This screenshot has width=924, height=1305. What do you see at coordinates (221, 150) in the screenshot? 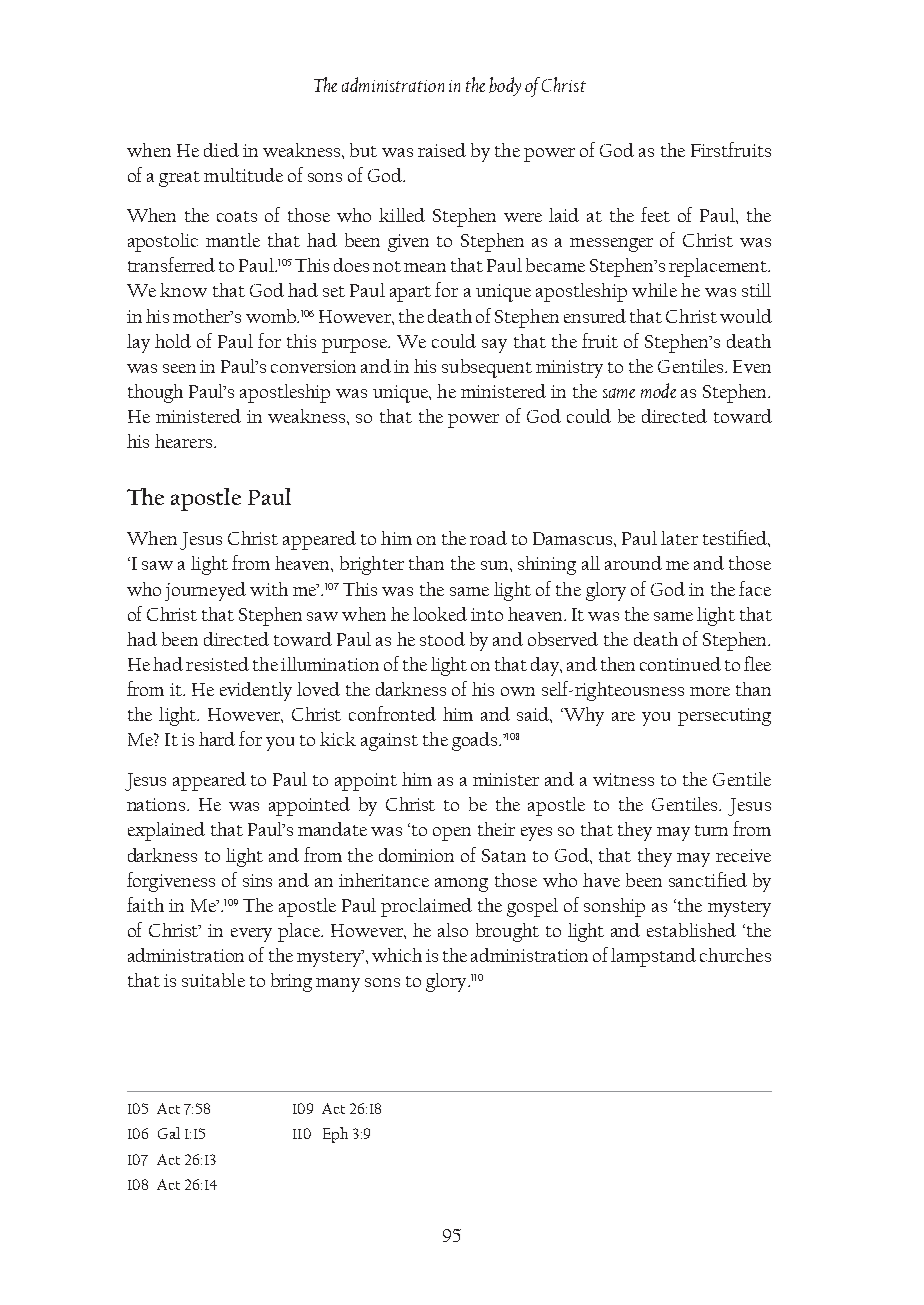
I see `died` at bounding box center [221, 150].
